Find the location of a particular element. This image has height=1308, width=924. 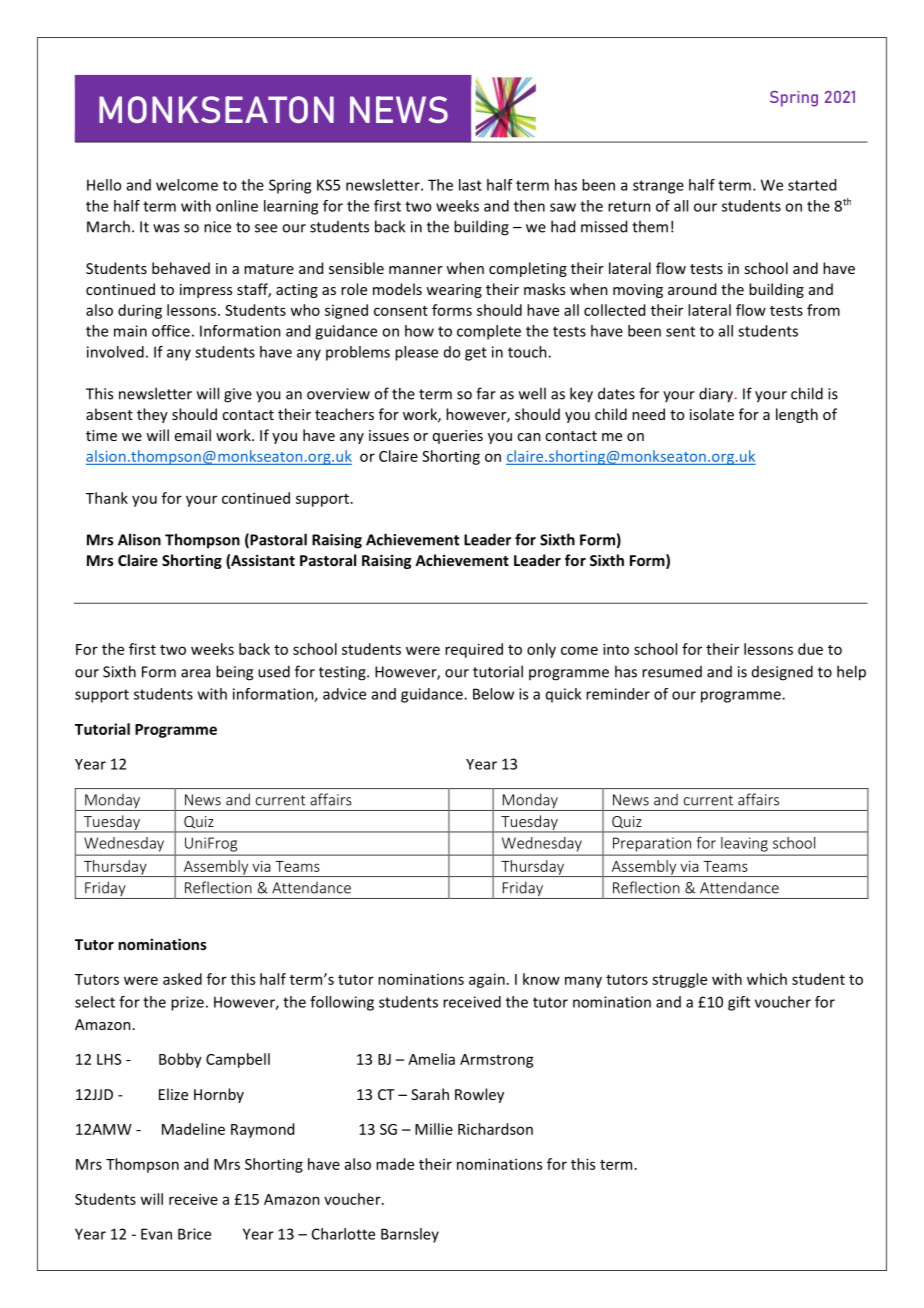

area is located at coordinates (195, 673).
